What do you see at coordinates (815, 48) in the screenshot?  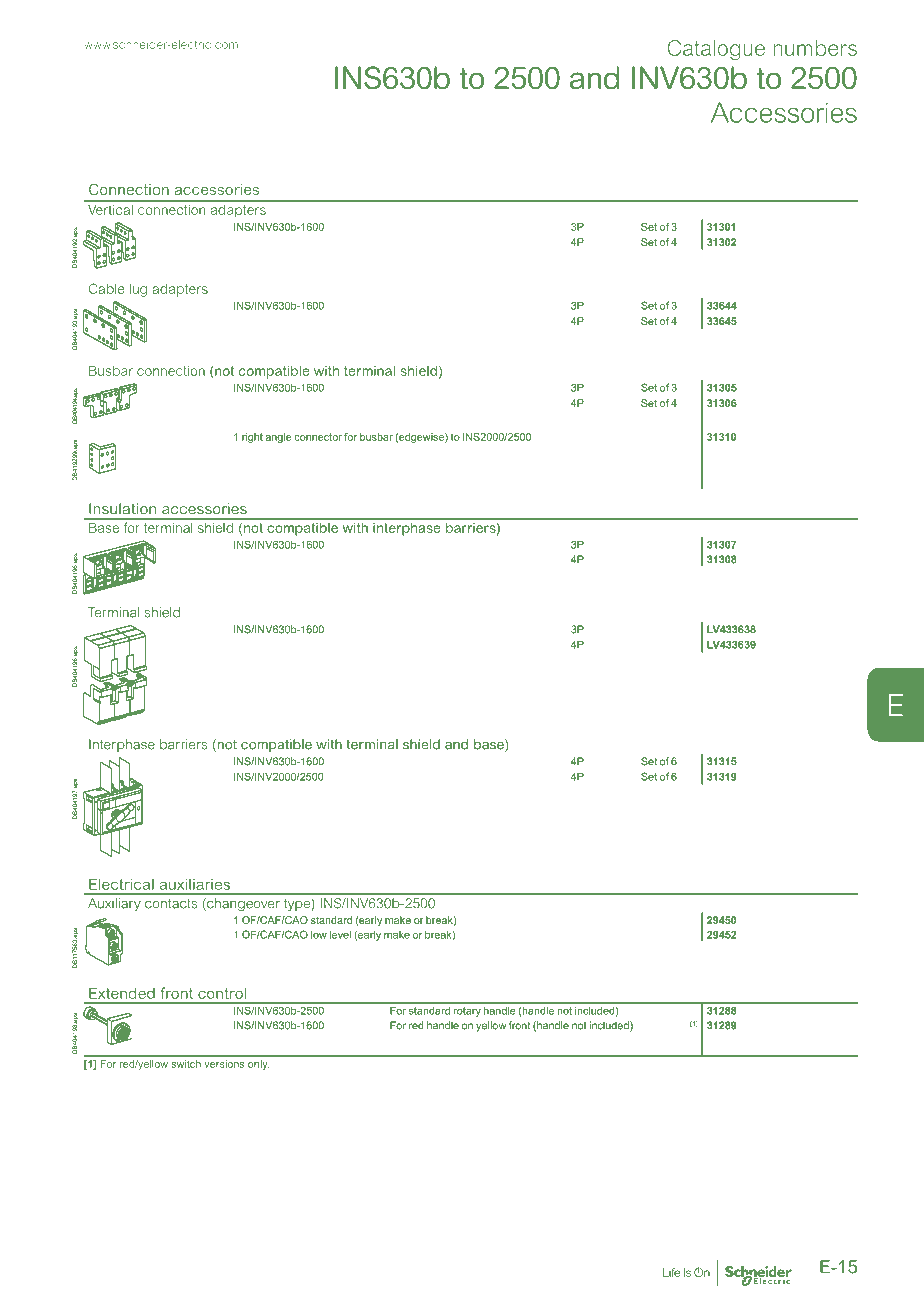 I see `numbers` at bounding box center [815, 48].
